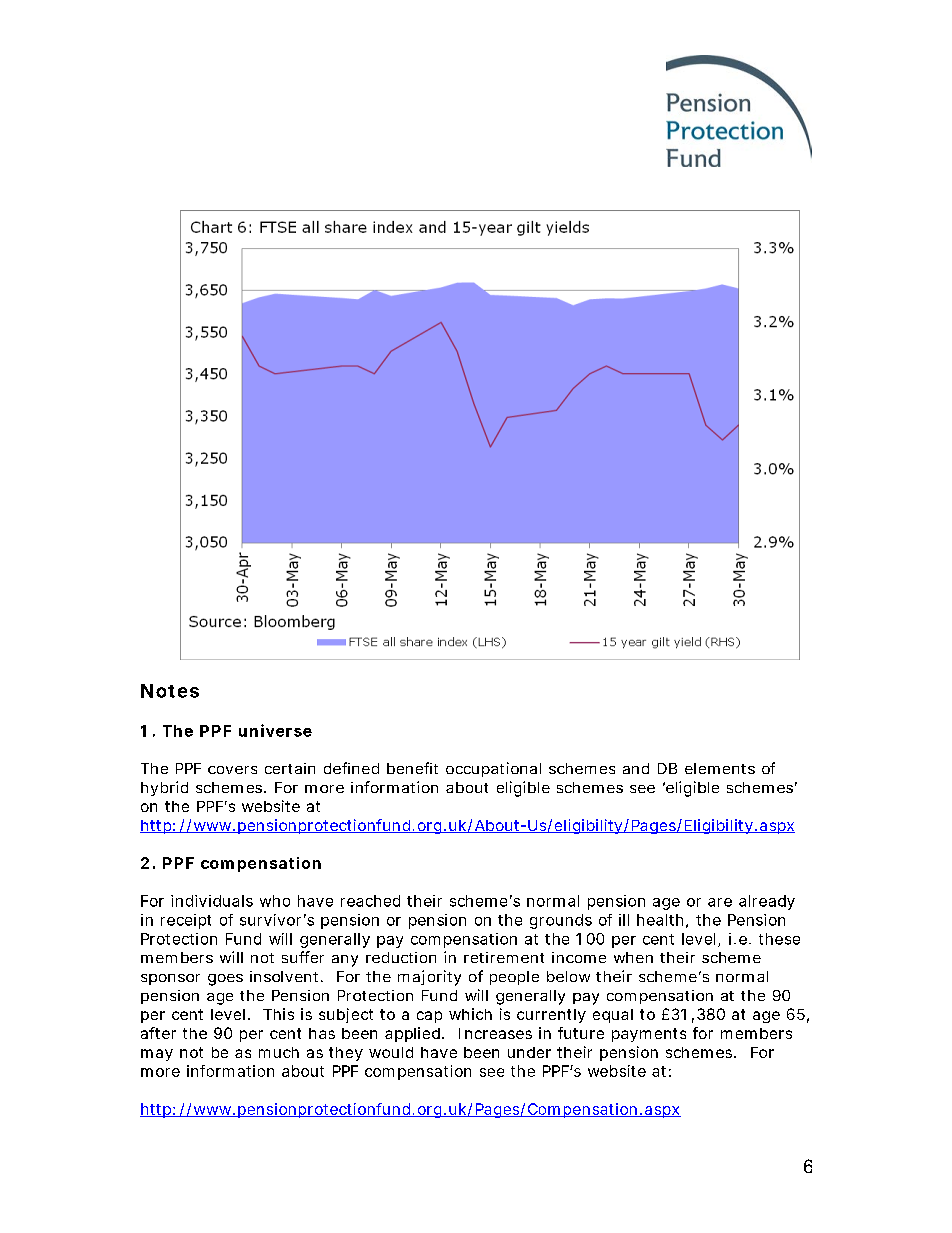 This document has width=952, height=1233. What do you see at coordinates (561, 921) in the document?
I see `grounds` at bounding box center [561, 921].
